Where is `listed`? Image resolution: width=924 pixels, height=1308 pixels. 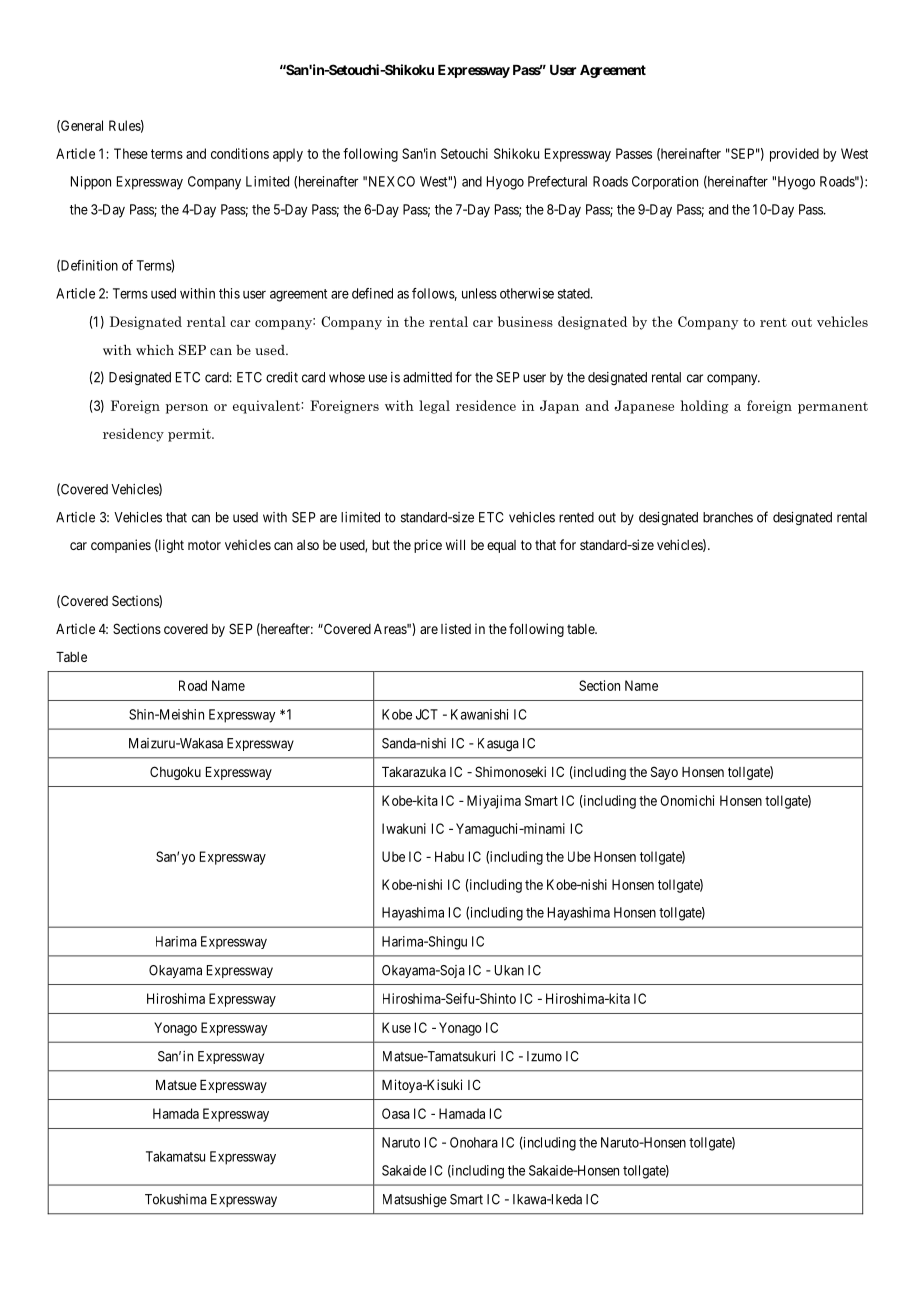
listed is located at coordinates (456, 628).
